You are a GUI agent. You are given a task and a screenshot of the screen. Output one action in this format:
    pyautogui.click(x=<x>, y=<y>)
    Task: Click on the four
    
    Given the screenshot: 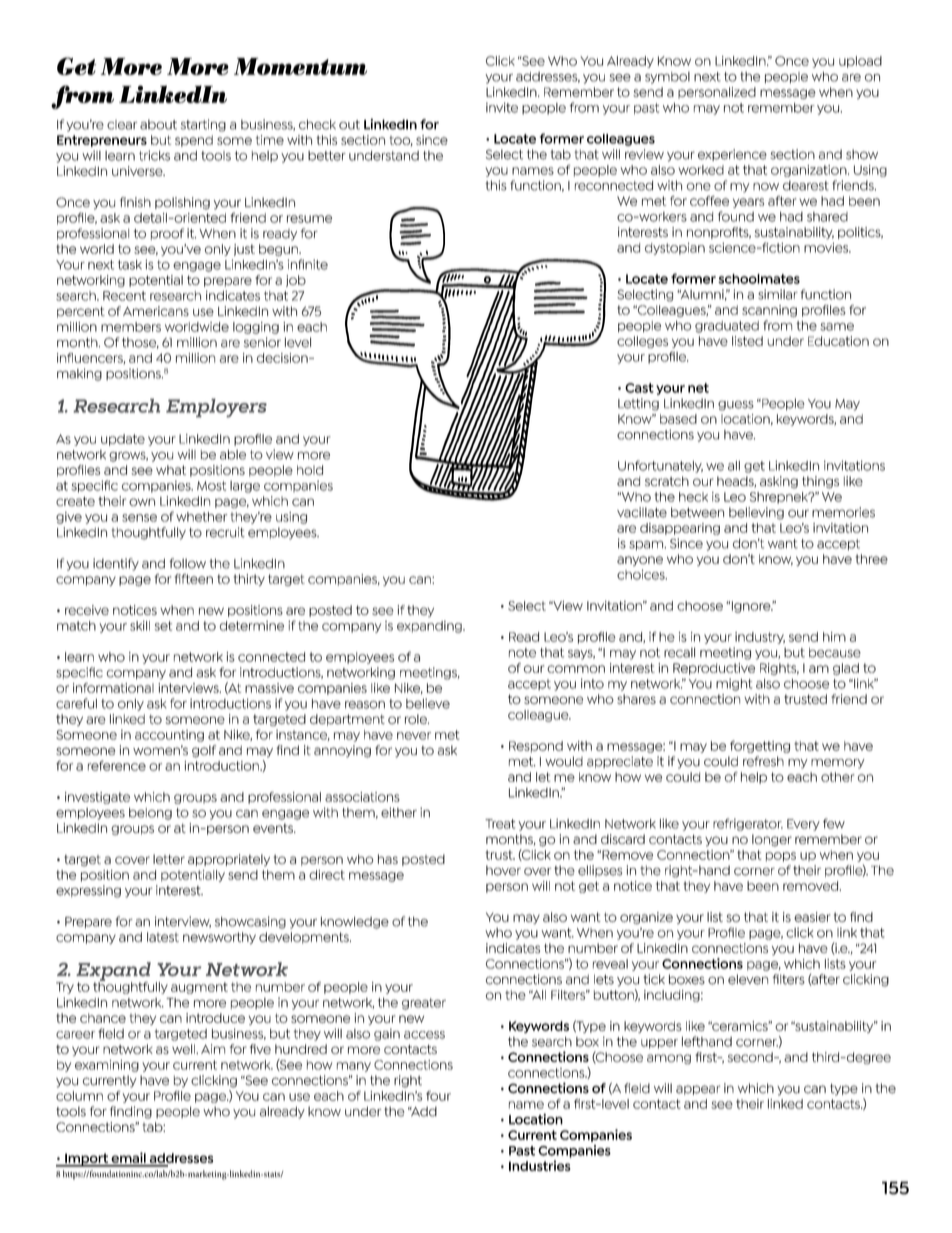 What is the action you would take?
    pyautogui.click(x=438, y=1096)
